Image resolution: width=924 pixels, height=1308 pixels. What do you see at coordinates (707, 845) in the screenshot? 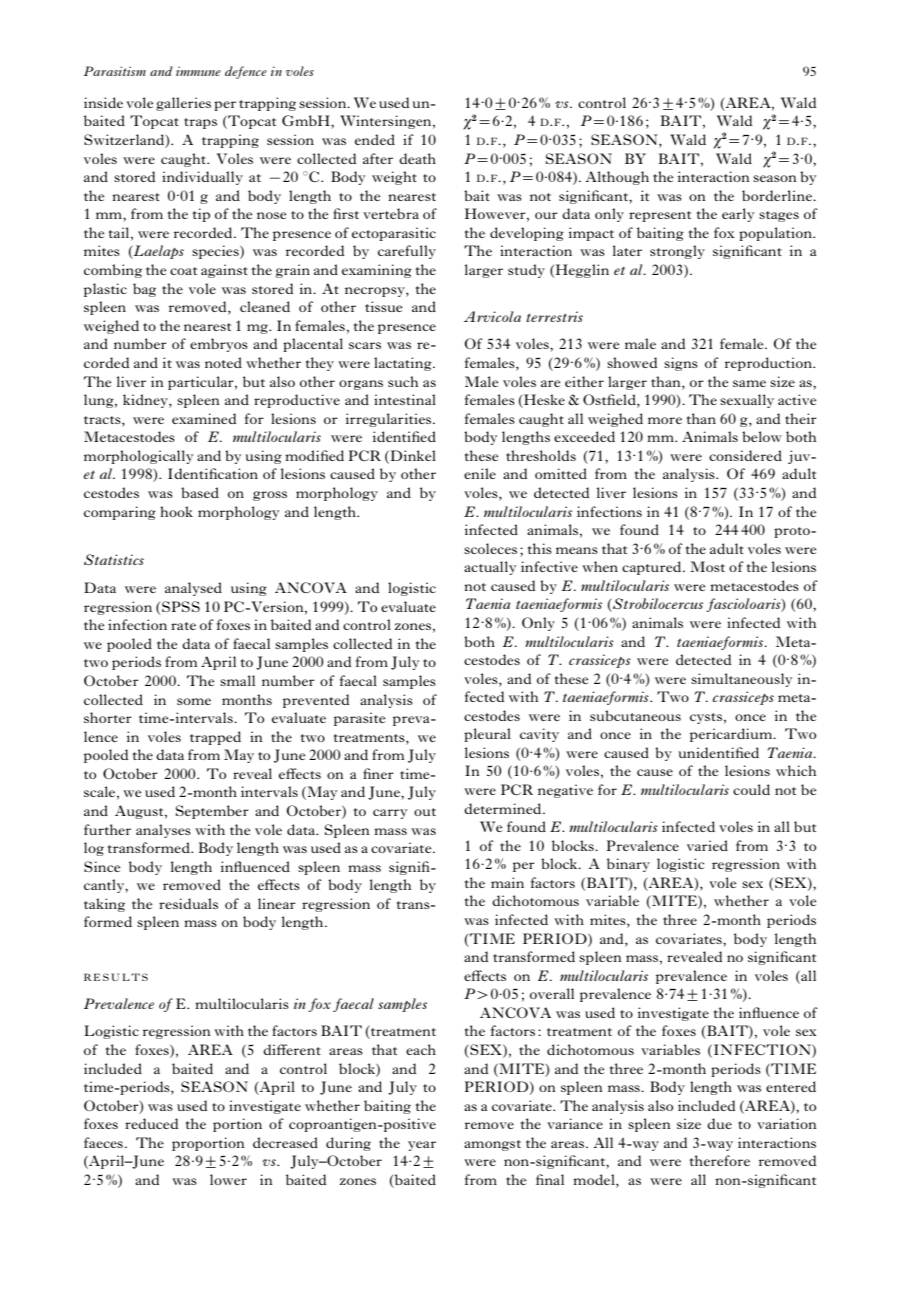
I see `varied` at bounding box center [707, 845].
